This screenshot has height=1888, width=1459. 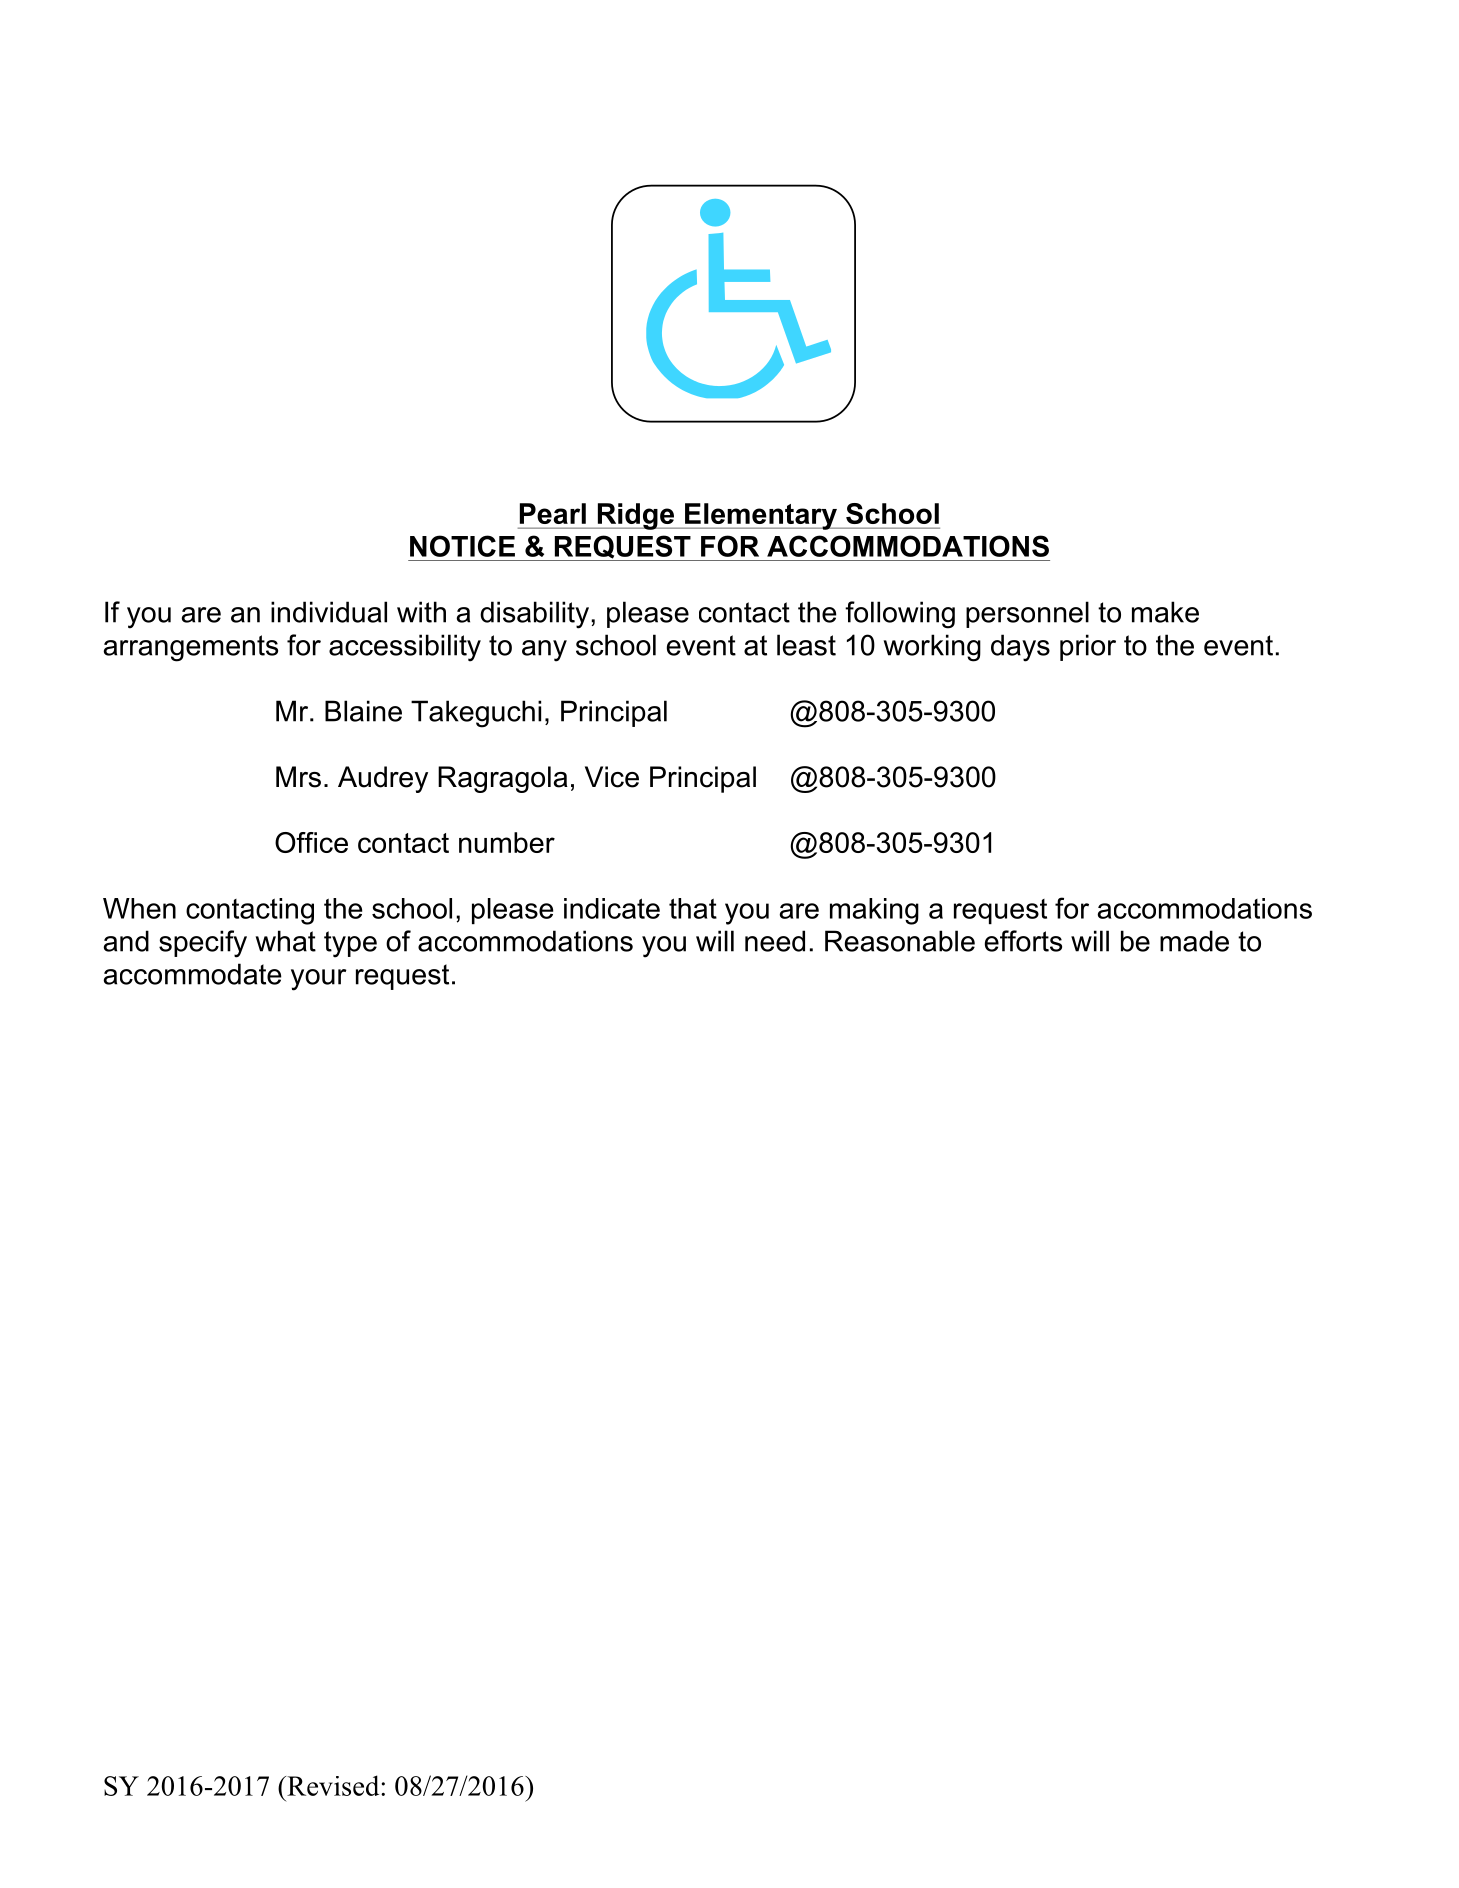 I want to click on individual, so click(x=329, y=612).
